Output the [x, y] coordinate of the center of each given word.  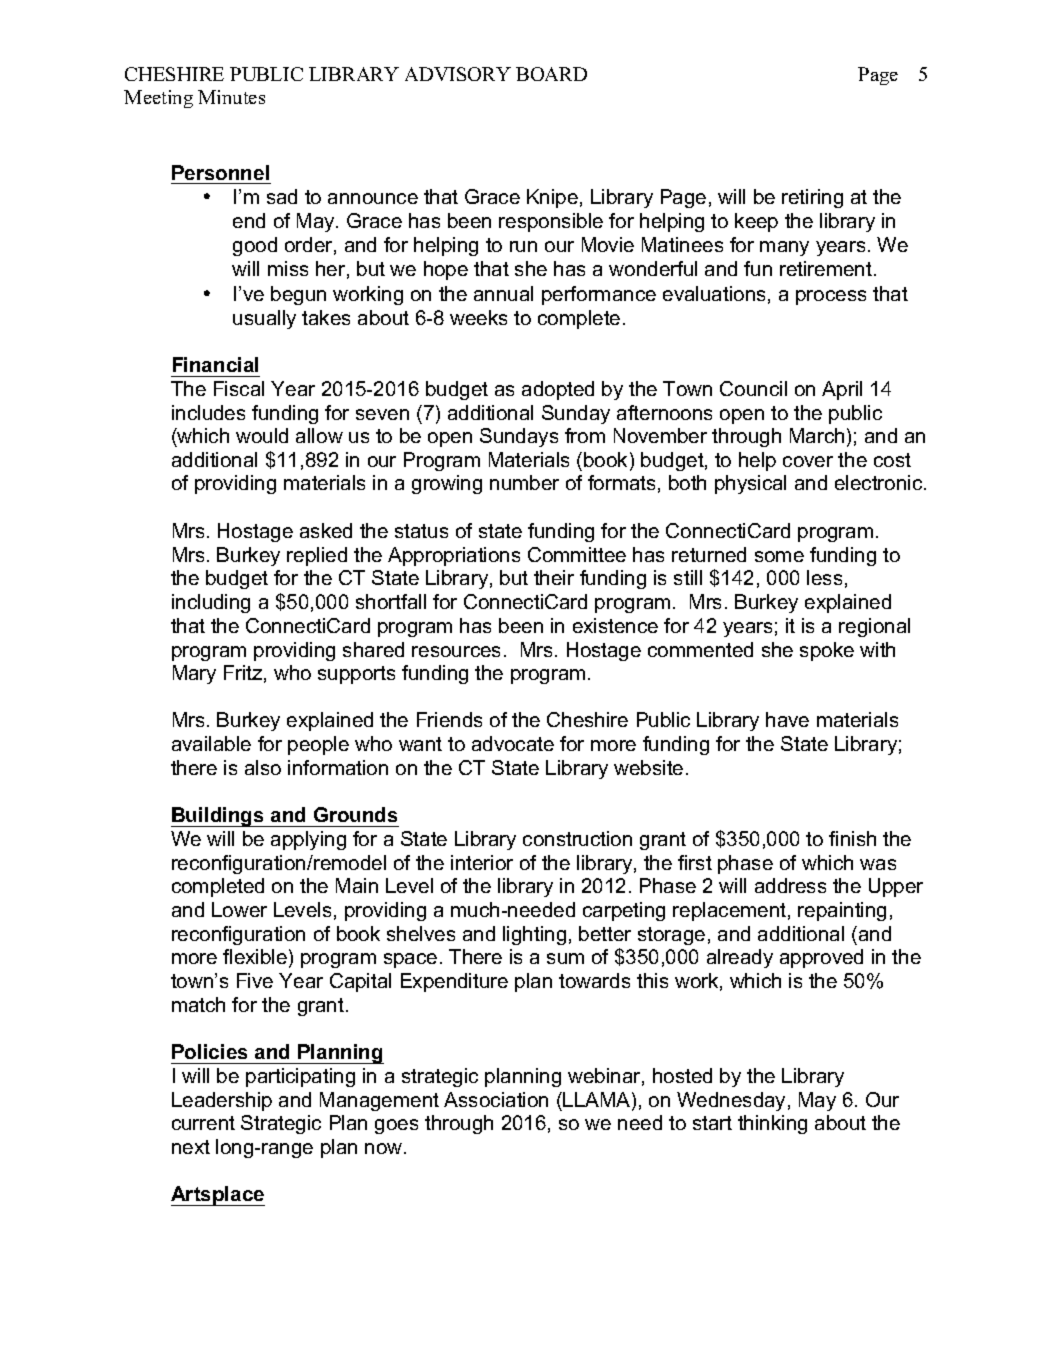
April [842, 390]
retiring [812, 198]
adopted [558, 390]
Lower [239, 909]
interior [482, 862]
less [824, 577]
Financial [215, 364]
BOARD [551, 74]
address [790, 885]
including [211, 603]
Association [496, 1099]
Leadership [222, 1101]
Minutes [231, 97]
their [554, 577]
